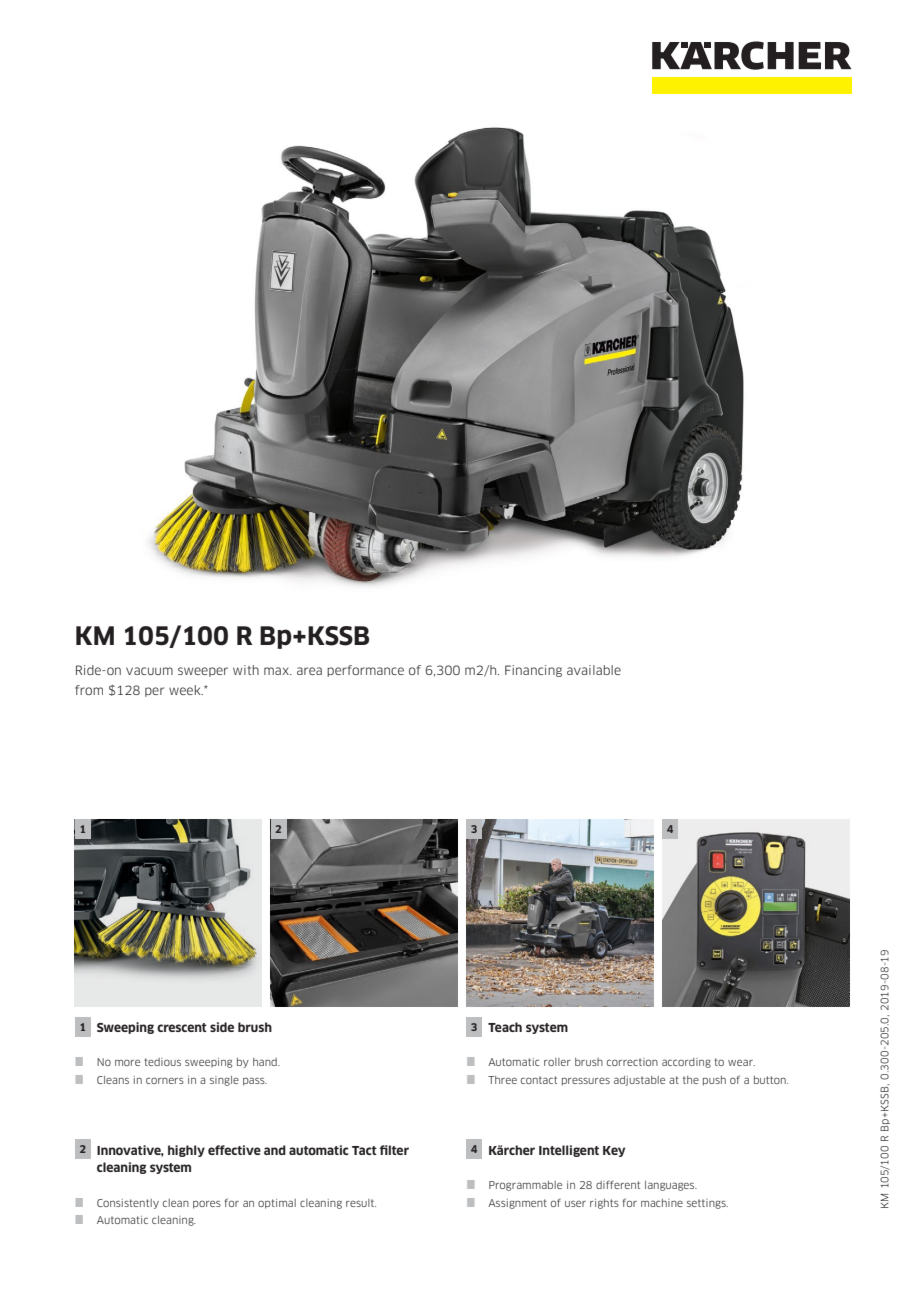 The image size is (924, 1308). I want to click on tedious, so click(162, 1062).
